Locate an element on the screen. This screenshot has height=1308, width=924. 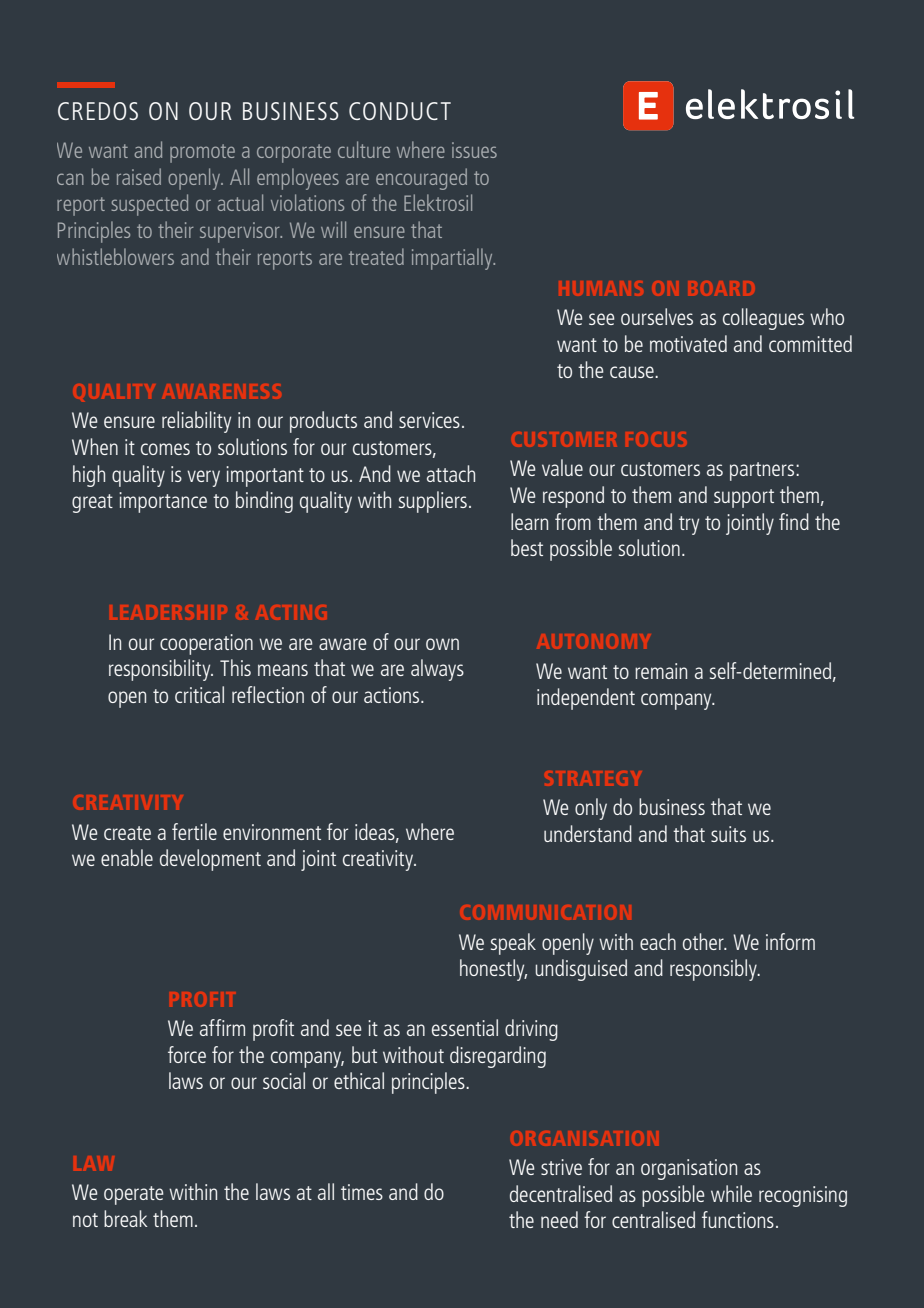
promote is located at coordinates (202, 153).
